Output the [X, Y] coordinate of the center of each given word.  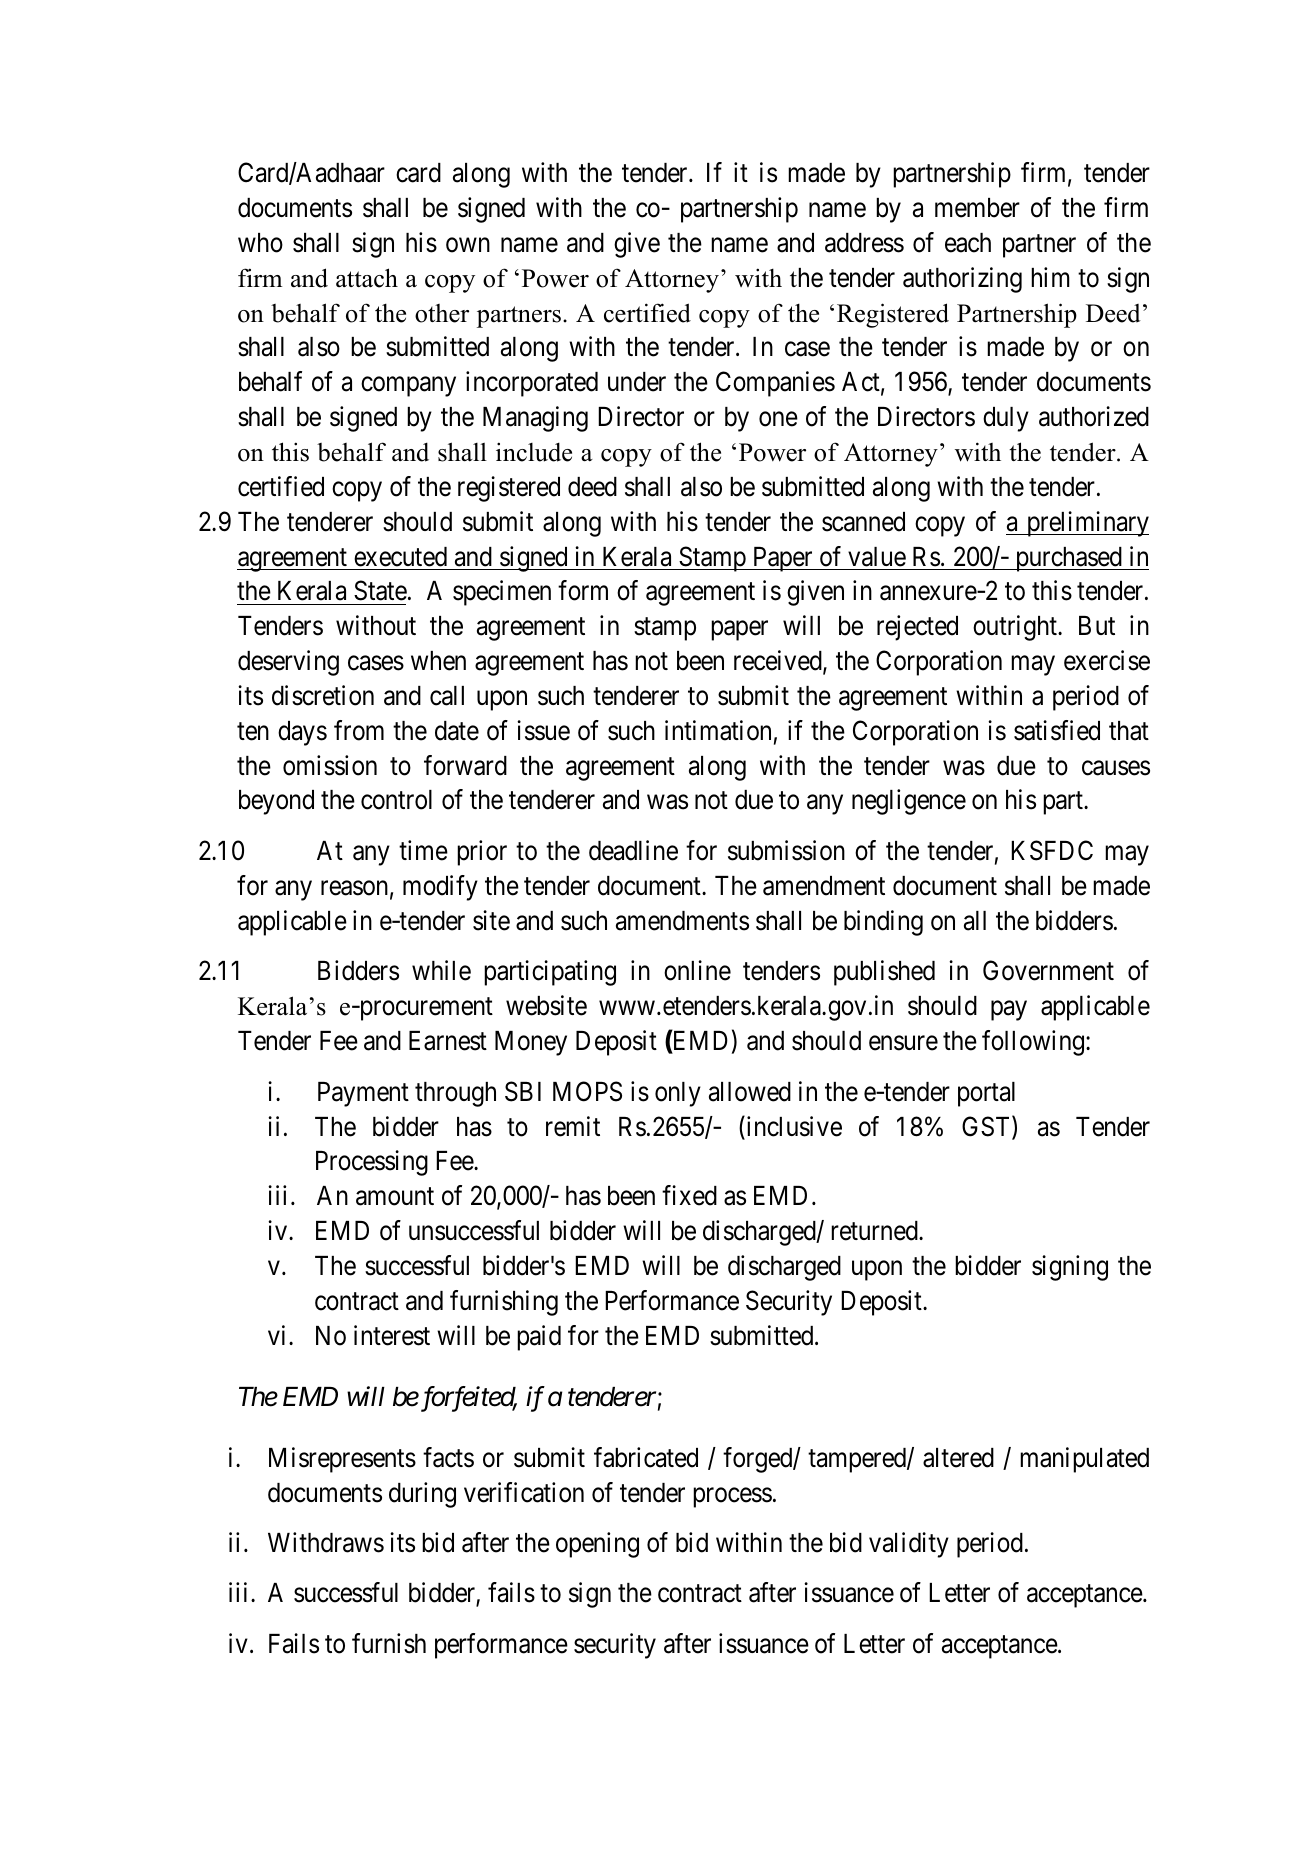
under [637, 382]
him [1050, 277]
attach [367, 278]
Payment [363, 1094]
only [678, 1094]
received [779, 661]
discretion [323, 695]
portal [986, 1094]
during [422, 1495]
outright [1016, 628]
